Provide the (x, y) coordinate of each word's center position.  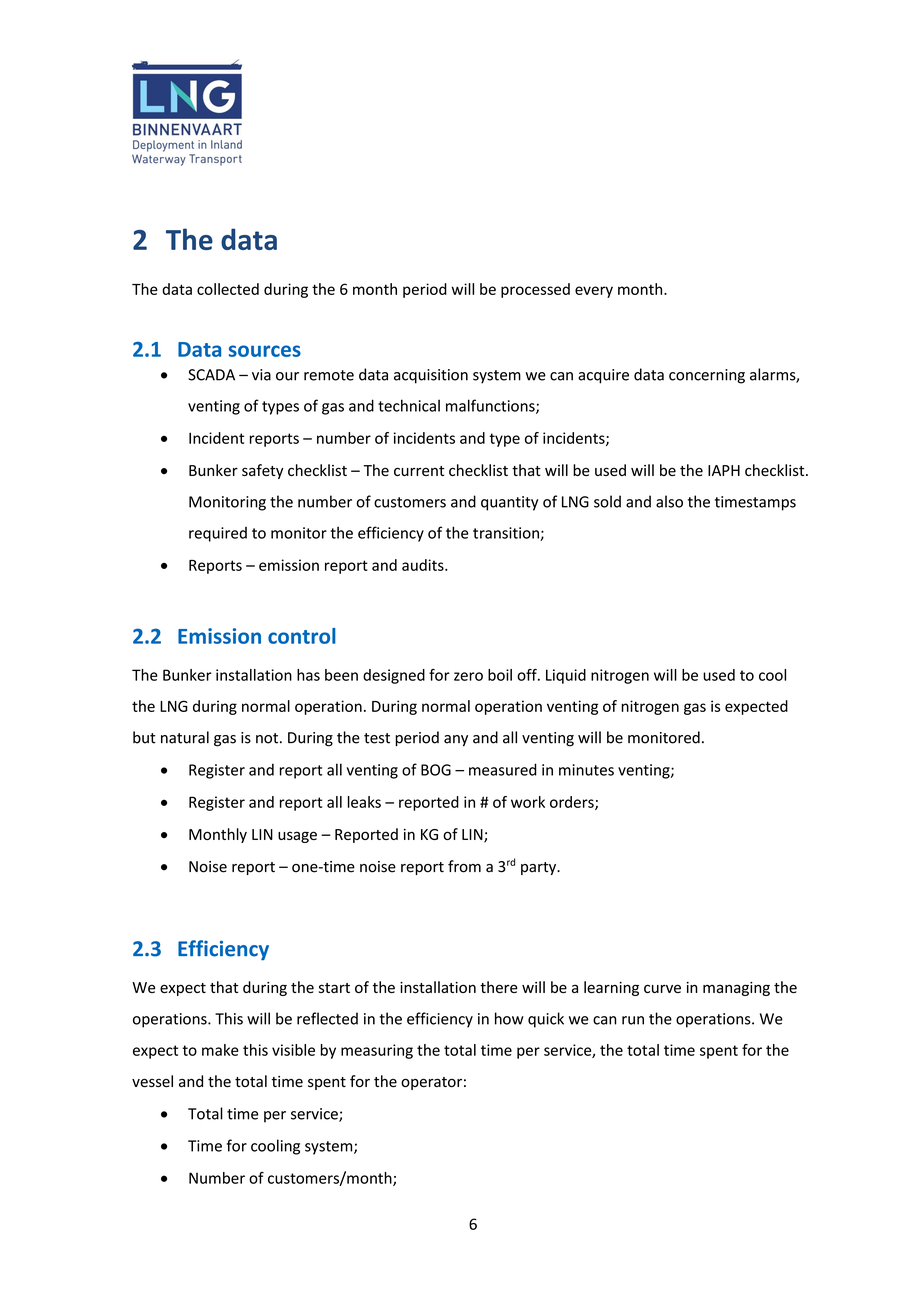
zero (468, 676)
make (220, 1050)
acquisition (431, 376)
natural (185, 737)
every (594, 292)
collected (228, 289)
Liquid (566, 676)
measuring (377, 1051)
